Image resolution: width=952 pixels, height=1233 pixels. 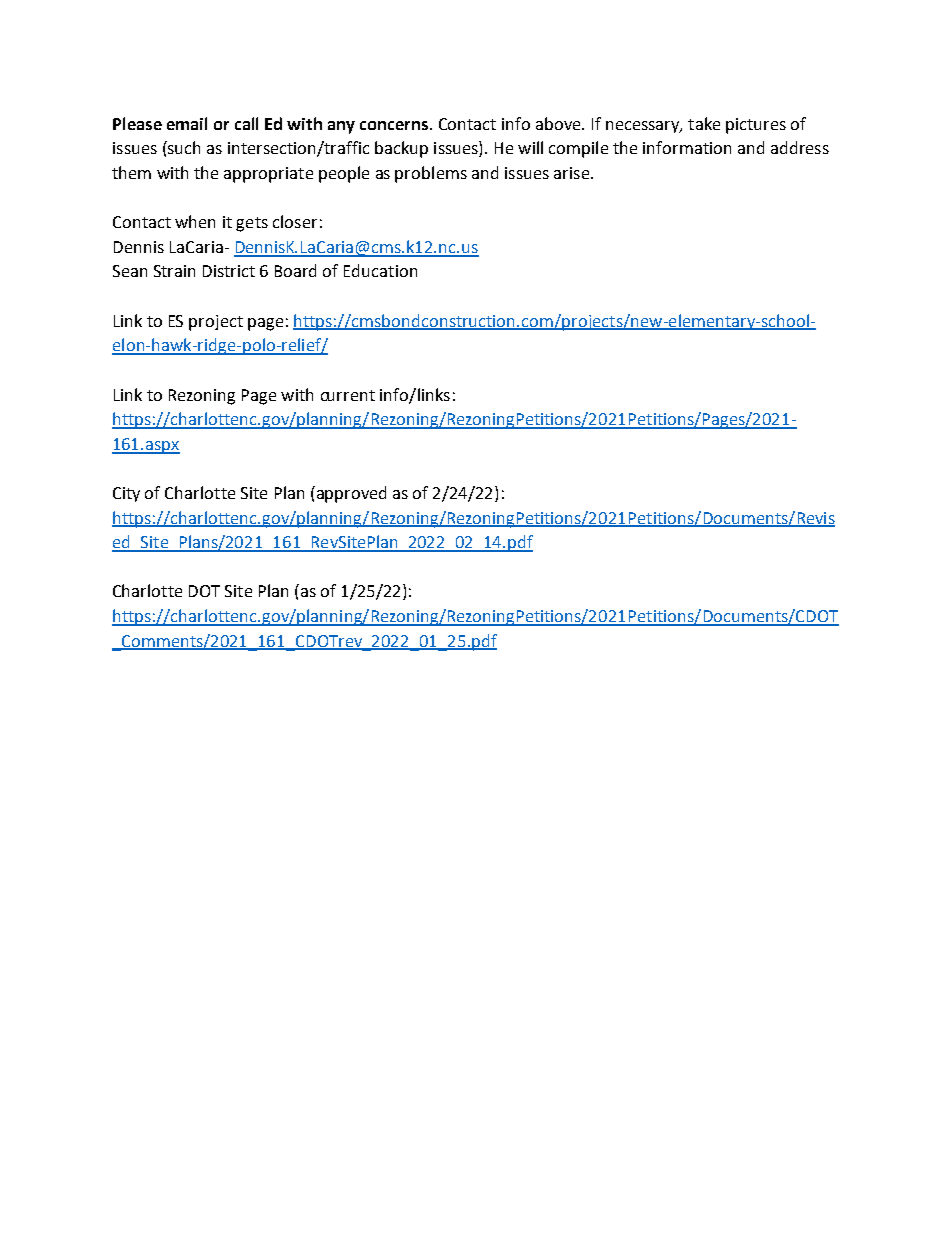 What do you see at coordinates (187, 123) in the image?
I see `email` at bounding box center [187, 123].
